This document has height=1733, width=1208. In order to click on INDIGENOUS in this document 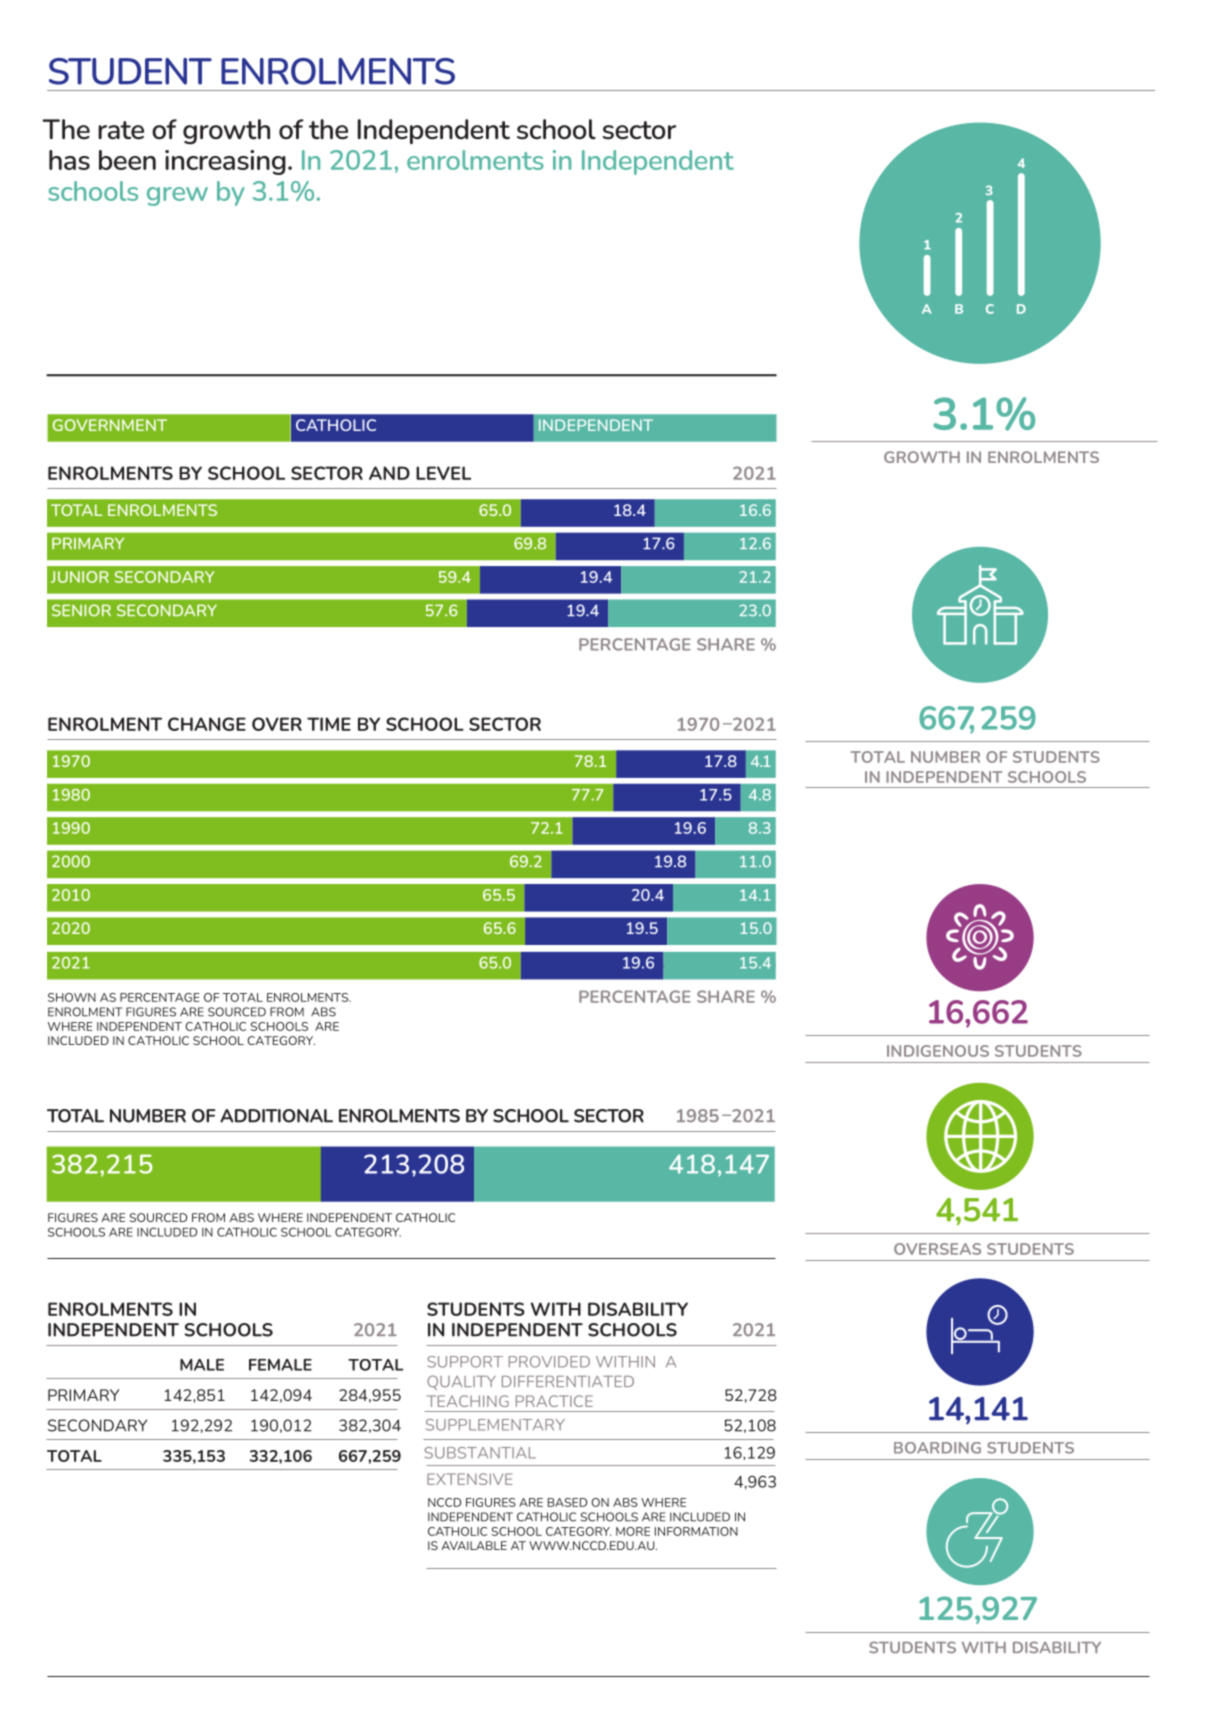, I will do `click(938, 1051)`.
